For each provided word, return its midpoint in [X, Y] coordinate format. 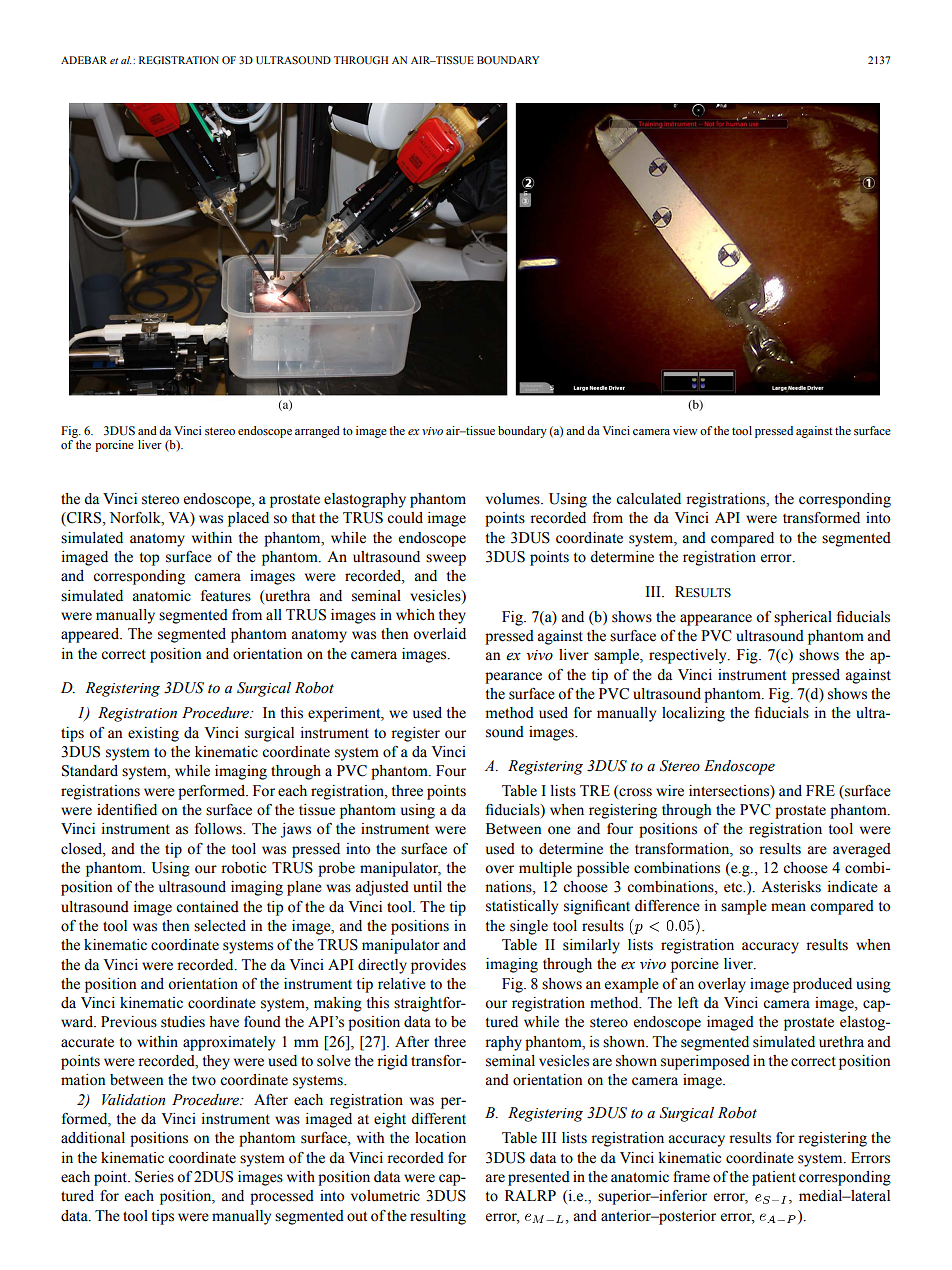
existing [153, 734]
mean [788, 907]
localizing [693, 714]
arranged [317, 432]
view [685, 430]
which [415, 615]
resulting [438, 1217]
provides [438, 966]
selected [220, 926]
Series [154, 1177]
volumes [514, 499]
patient [774, 1178]
